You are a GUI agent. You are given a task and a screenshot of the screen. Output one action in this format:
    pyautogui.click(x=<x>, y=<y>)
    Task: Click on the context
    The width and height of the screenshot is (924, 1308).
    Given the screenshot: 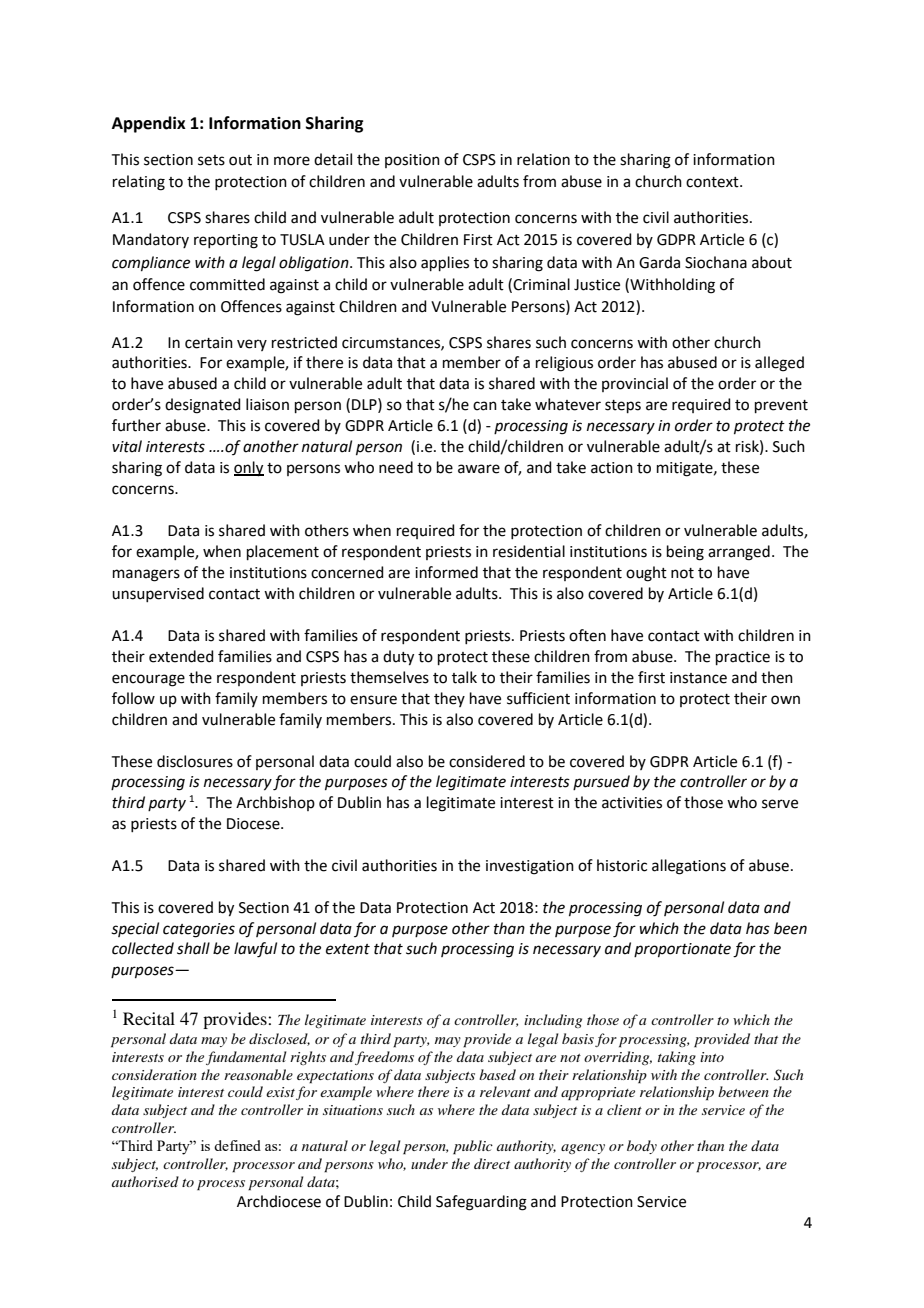 What is the action you would take?
    pyautogui.click(x=713, y=182)
